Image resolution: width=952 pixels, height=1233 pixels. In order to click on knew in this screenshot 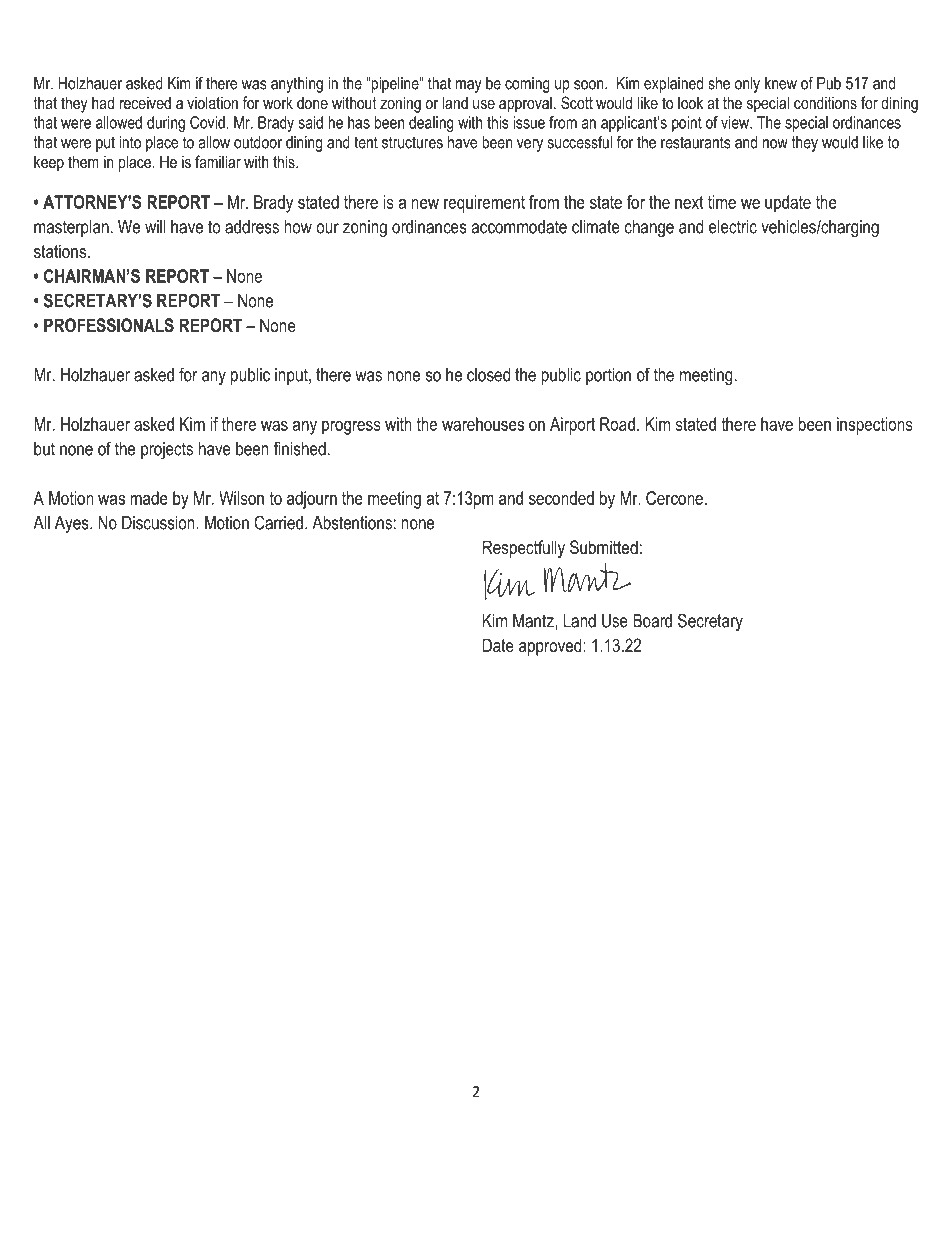, I will do `click(781, 83)`.
